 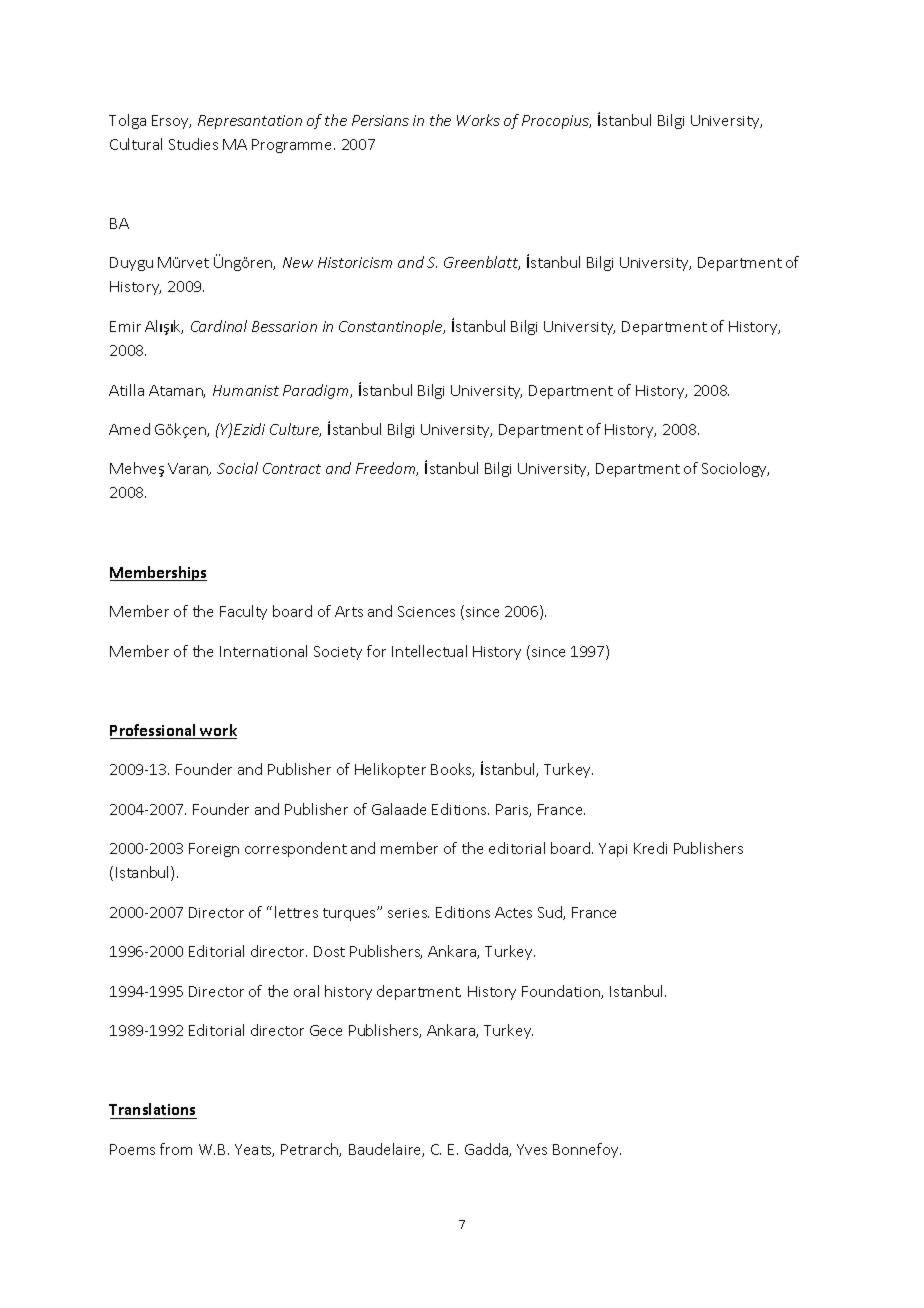 I want to click on Studies, so click(x=193, y=144).
